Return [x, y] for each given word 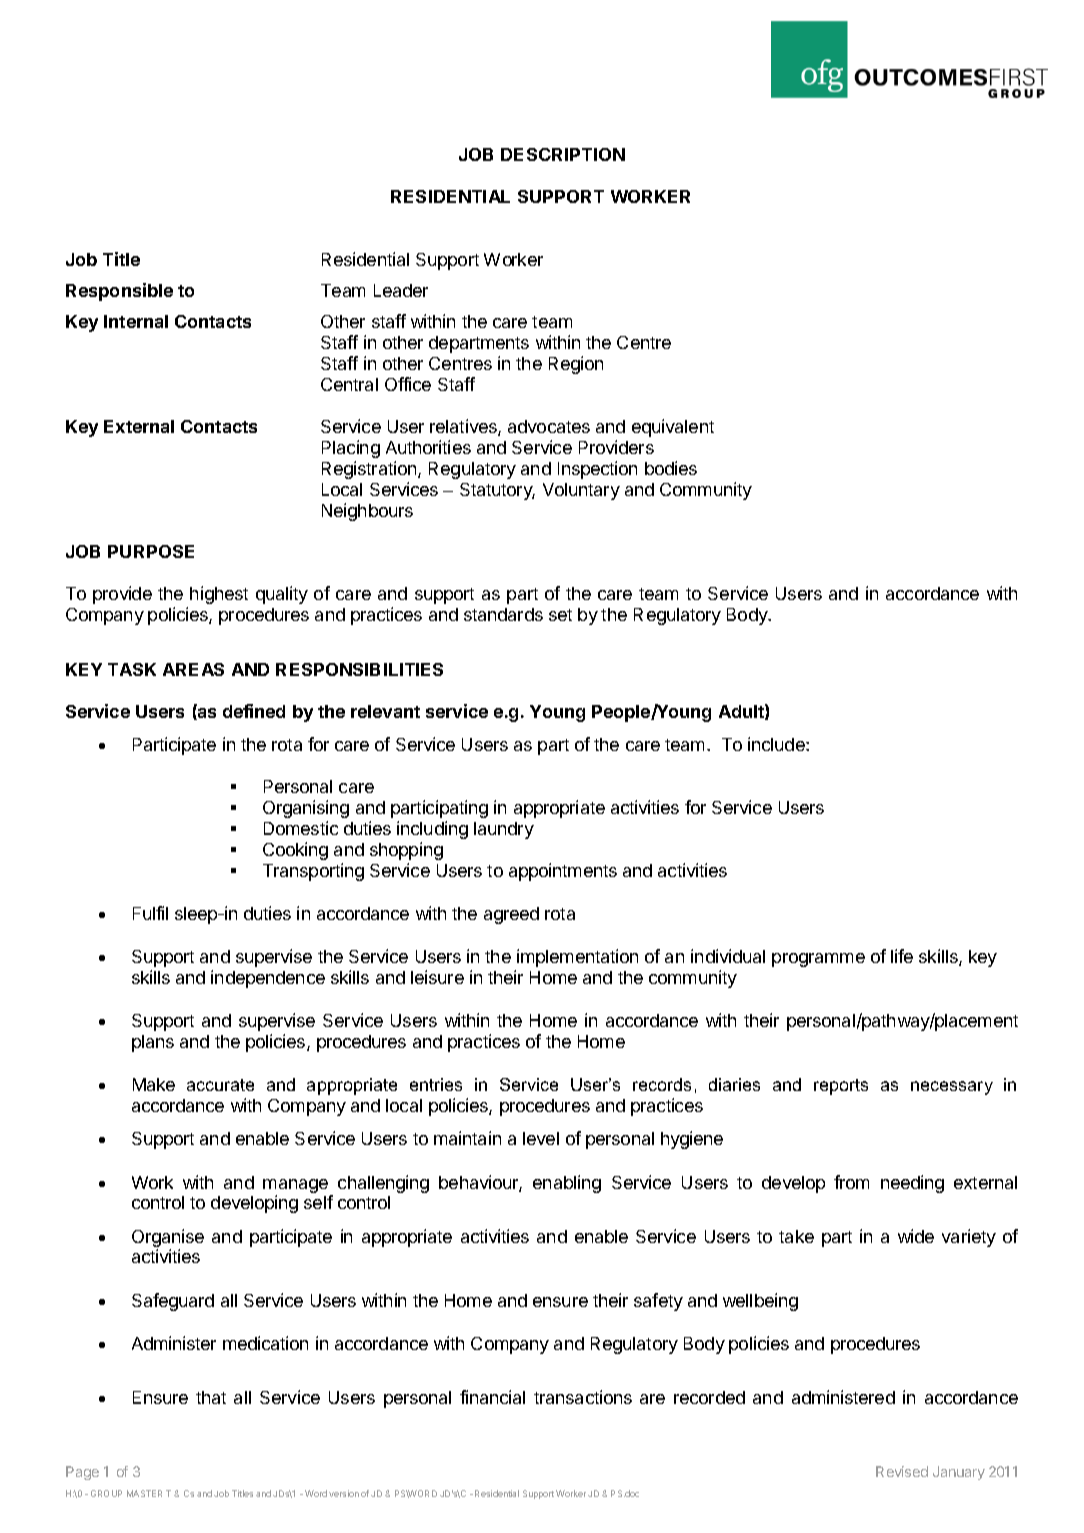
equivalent [673, 428]
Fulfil [150, 913]
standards [503, 614]
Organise [168, 1238]
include [777, 744]
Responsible [119, 292]
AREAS [193, 669]
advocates [549, 426]
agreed [511, 915]
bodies [671, 468]
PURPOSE [151, 551]
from [851, 1182]
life [902, 956]
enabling [567, 1184]
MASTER [144, 1493]
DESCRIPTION [563, 154]
